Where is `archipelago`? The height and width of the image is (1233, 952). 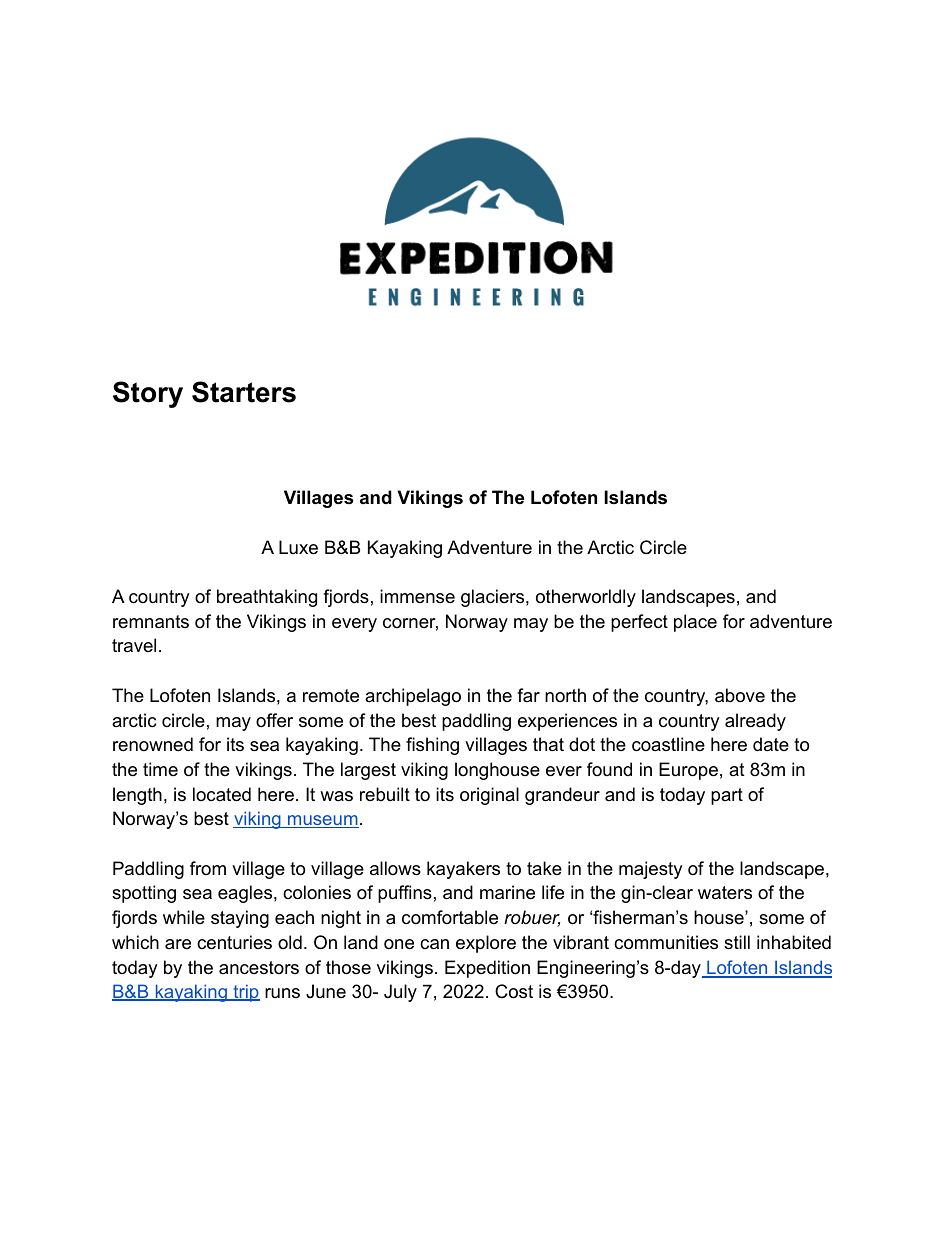
archipelago is located at coordinates (413, 697).
